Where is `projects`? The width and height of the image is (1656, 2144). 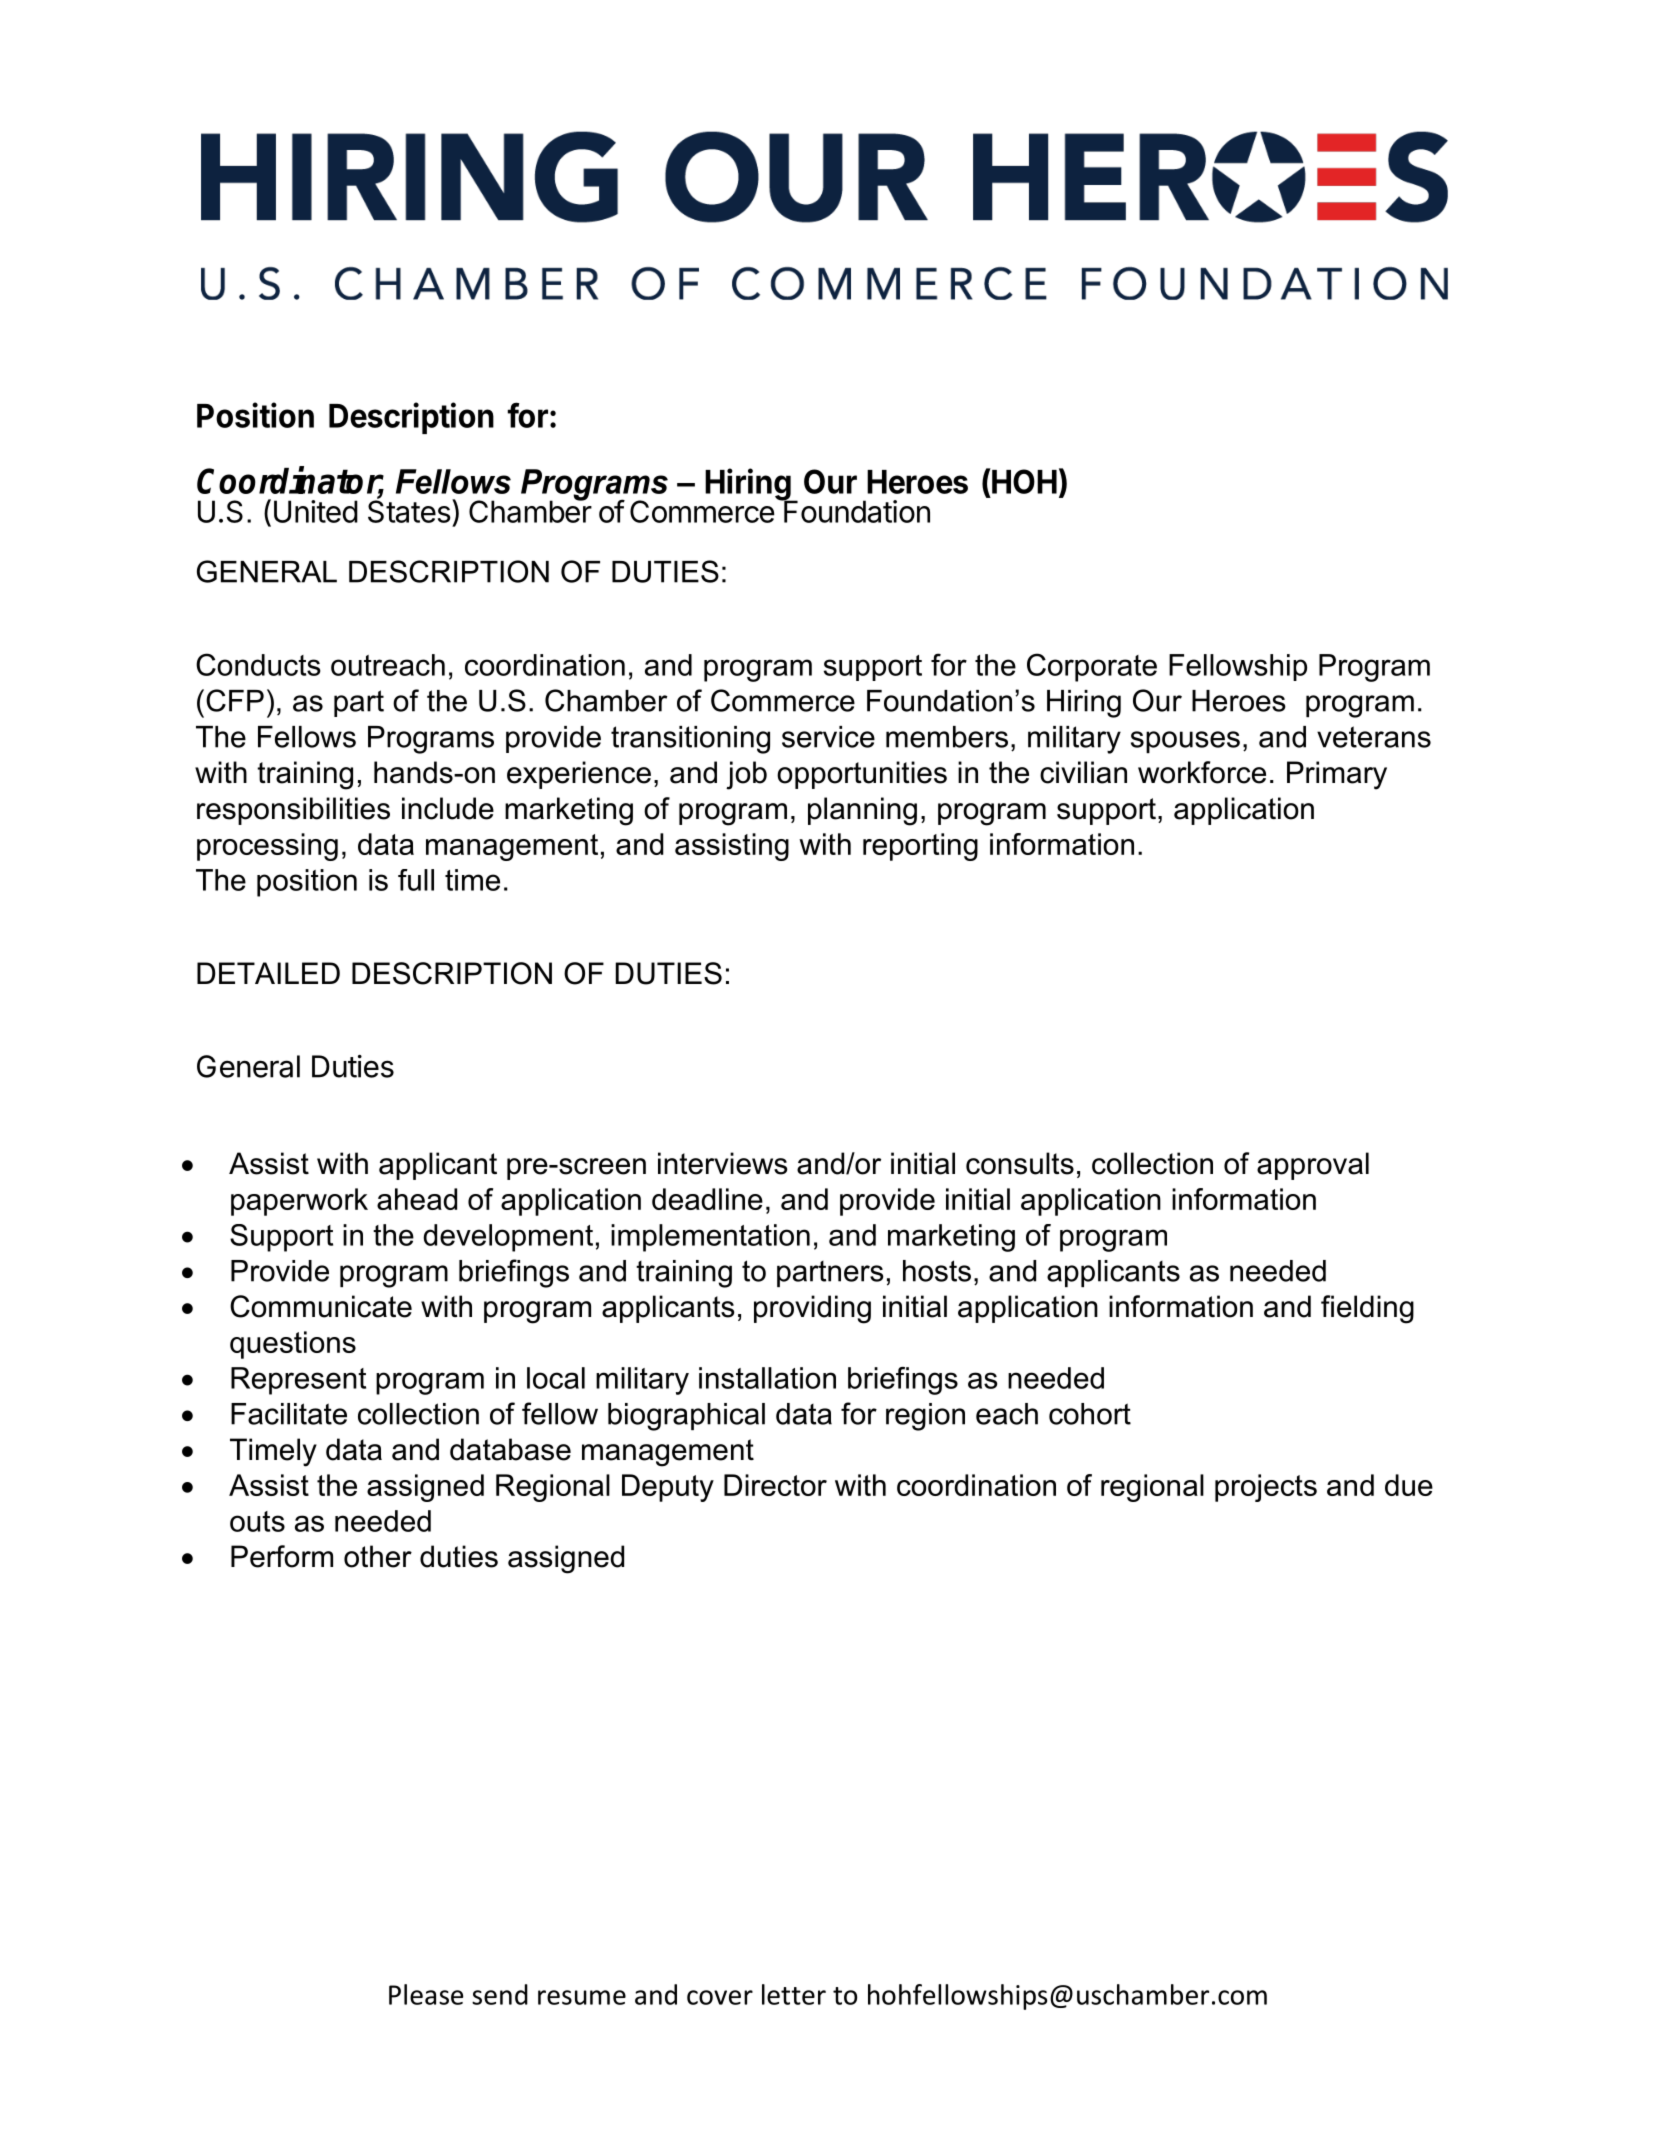
projects is located at coordinates (1266, 1488).
